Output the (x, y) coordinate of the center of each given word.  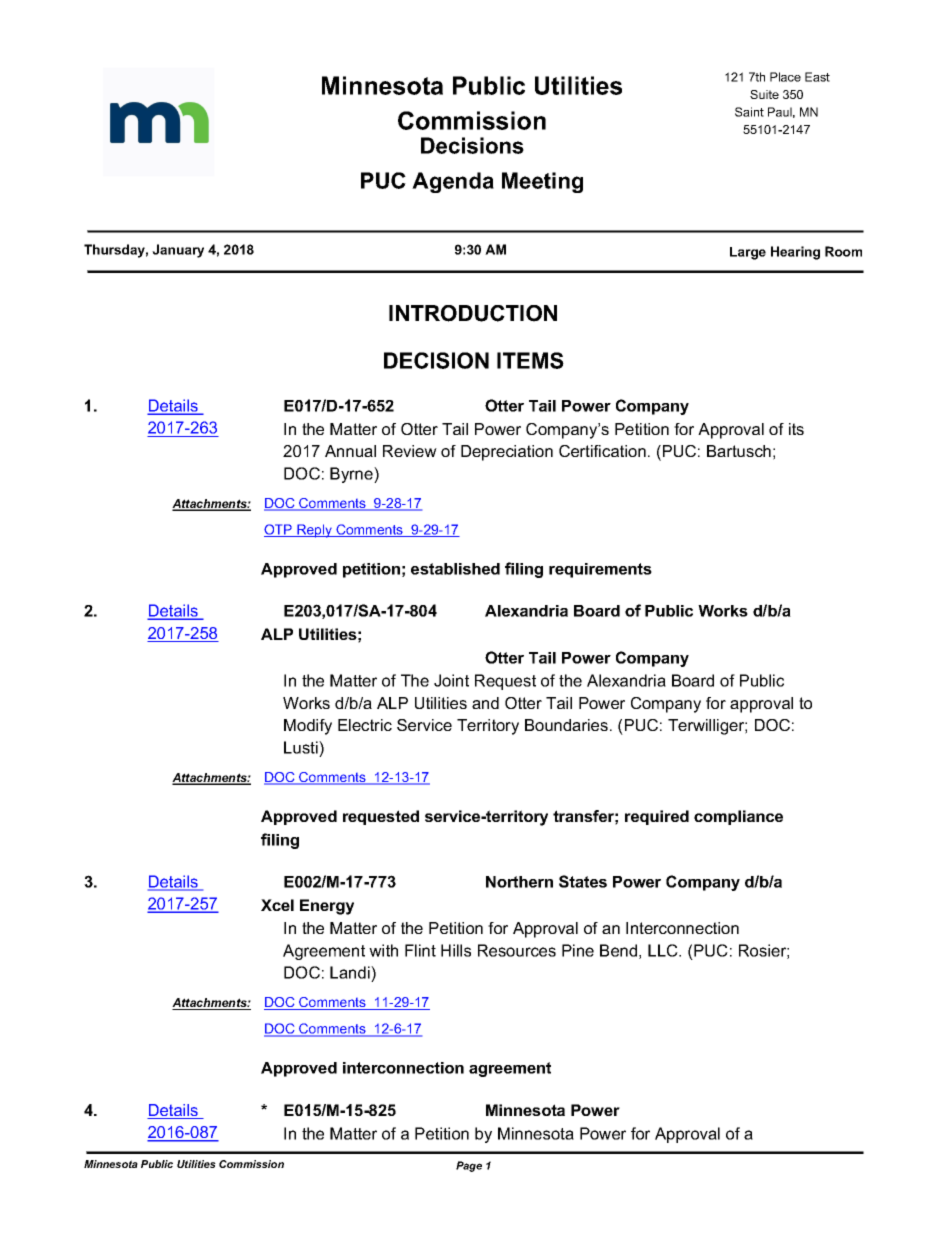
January (178, 251)
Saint (749, 112)
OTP (279, 530)
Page (469, 1166)
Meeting (542, 182)
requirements (600, 570)
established (455, 569)
